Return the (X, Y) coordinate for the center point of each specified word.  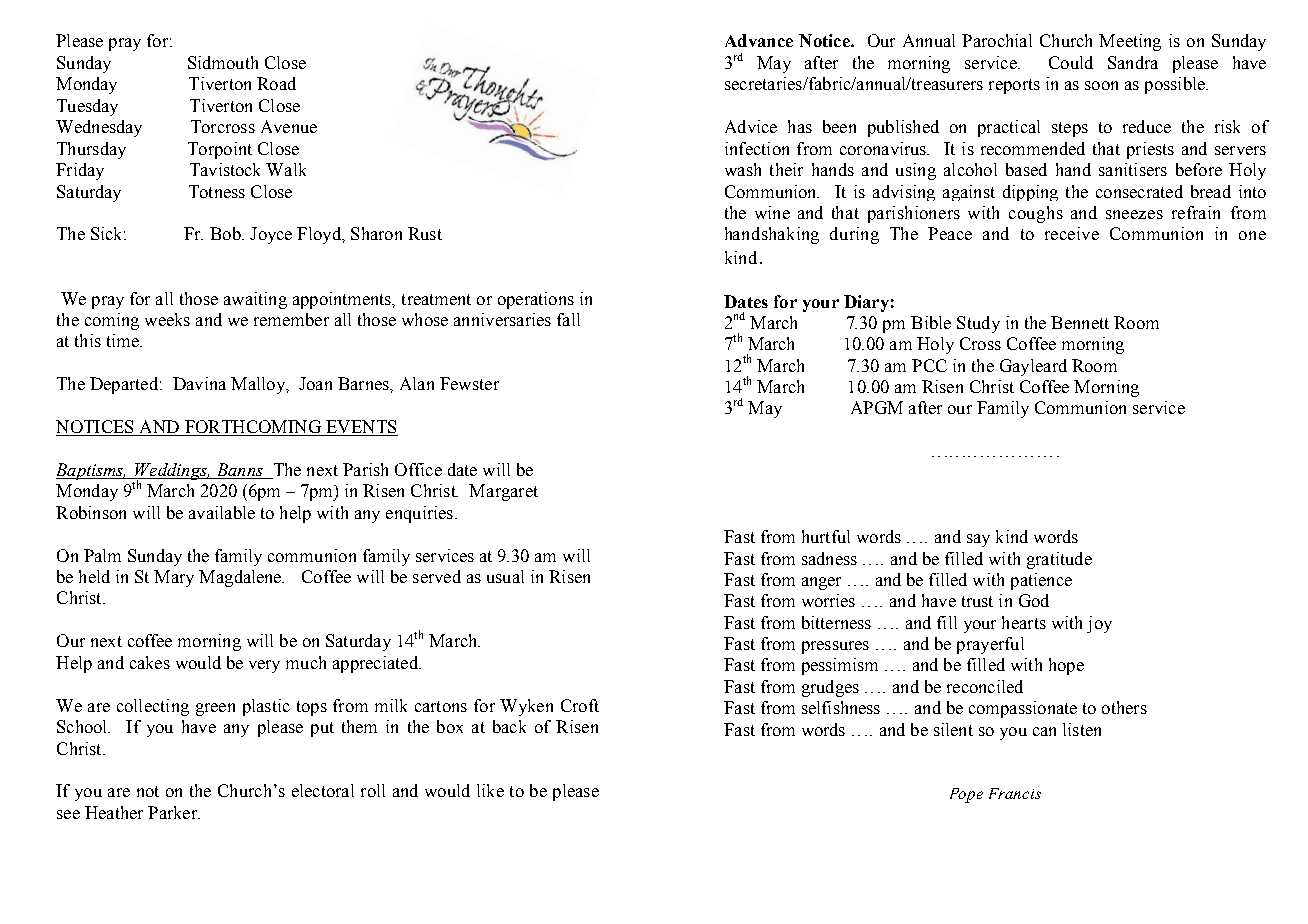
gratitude (1059, 560)
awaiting (255, 300)
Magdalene (241, 578)
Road (276, 83)
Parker (173, 812)
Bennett (1080, 322)
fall (568, 319)
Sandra (1133, 62)
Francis (1015, 793)
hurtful (826, 536)
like (490, 790)
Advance (759, 40)
